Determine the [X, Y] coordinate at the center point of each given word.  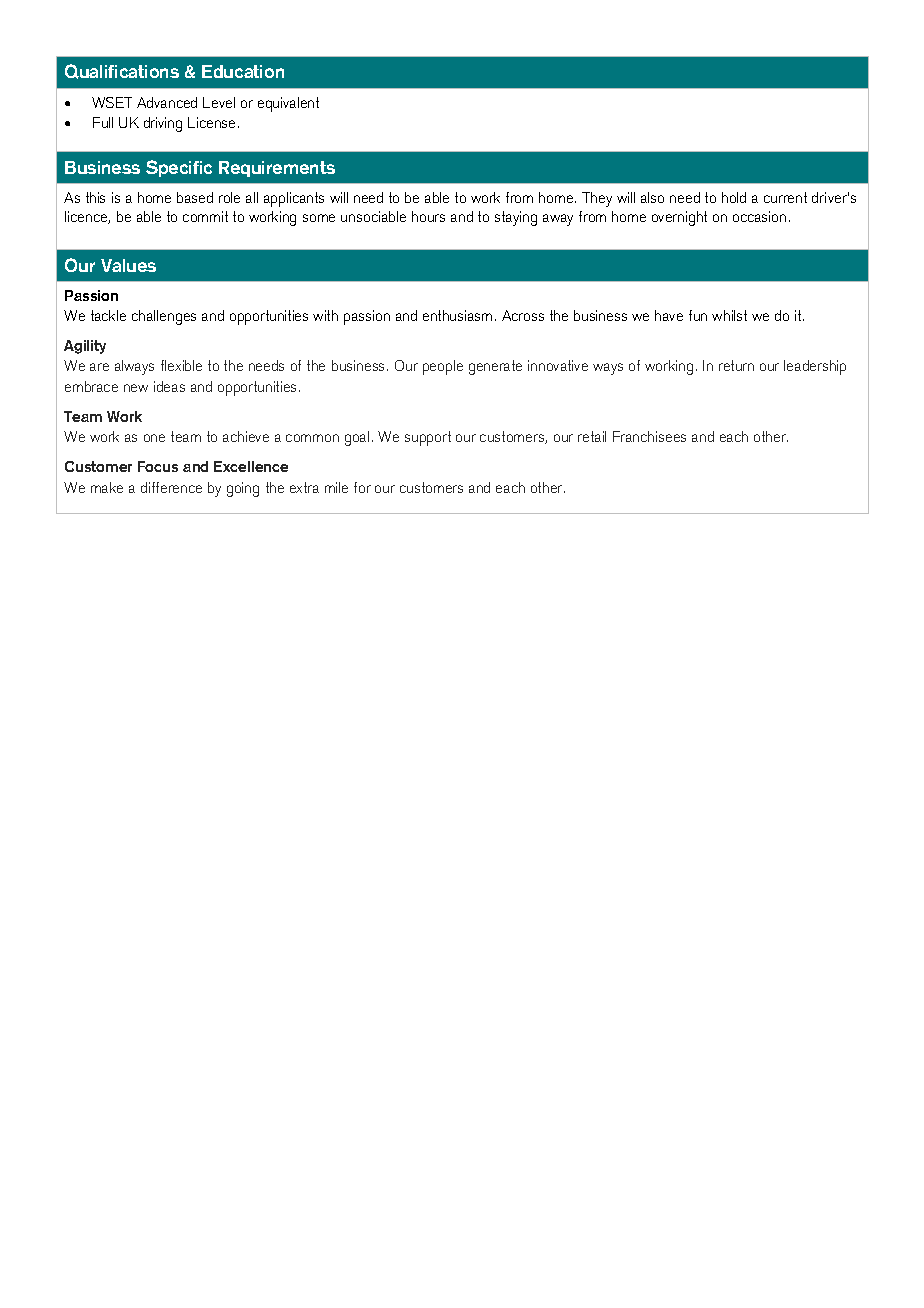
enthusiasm [457, 315]
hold [734, 197]
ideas [169, 386]
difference [171, 487]
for [362, 487]
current [785, 197]
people [443, 367]
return [736, 365]
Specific [179, 168]
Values [128, 265]
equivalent [288, 104]
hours [428, 216]
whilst [729, 315]
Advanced [167, 102]
